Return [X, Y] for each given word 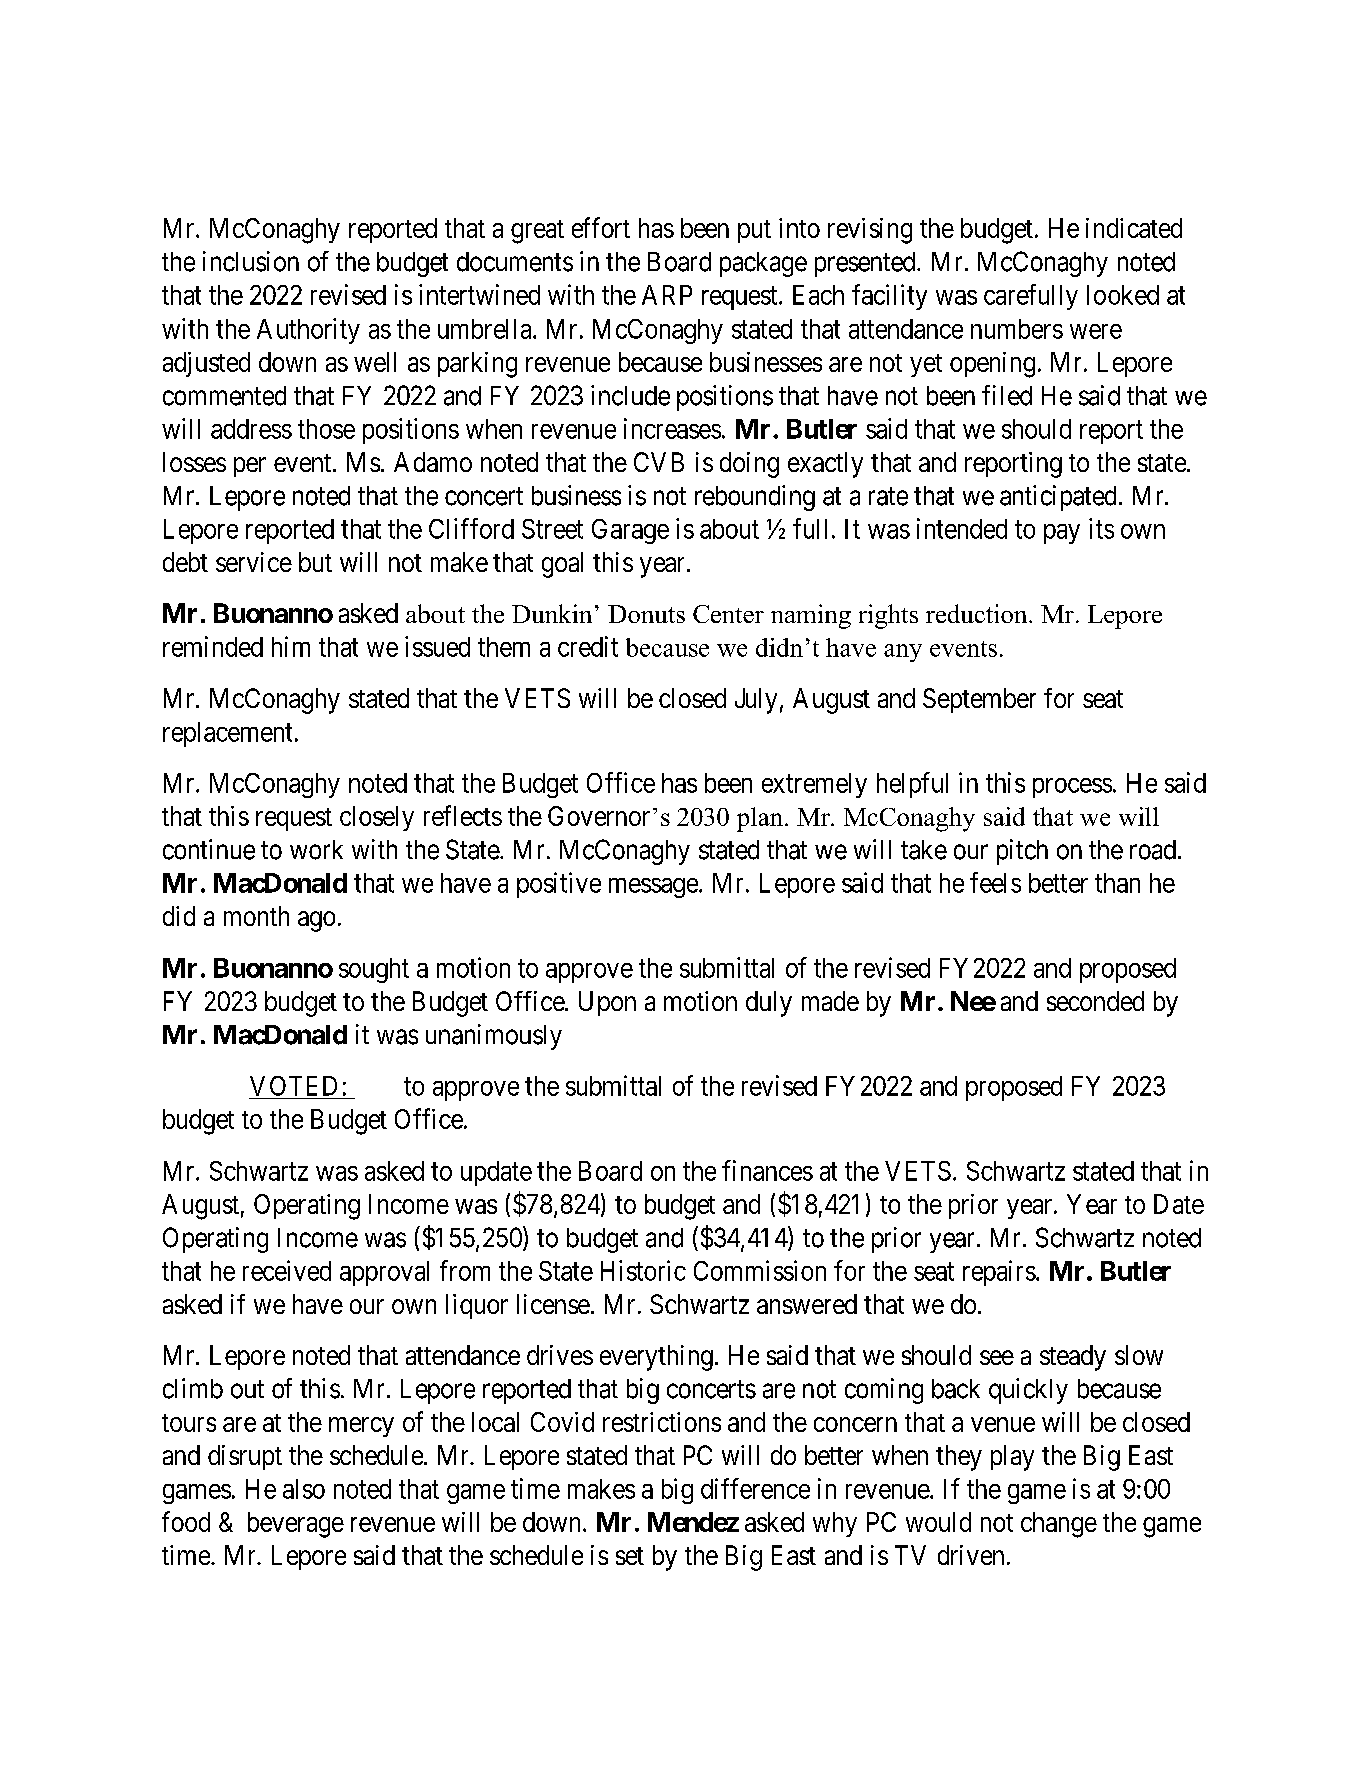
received [287, 1270]
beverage [296, 1525]
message [653, 888]
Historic [643, 1270]
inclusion [251, 261]
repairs [999, 1273]
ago [316, 921]
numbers [1017, 329]
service [254, 562]
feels [995, 882]
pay [1062, 534]
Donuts [646, 614]
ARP [667, 295]
